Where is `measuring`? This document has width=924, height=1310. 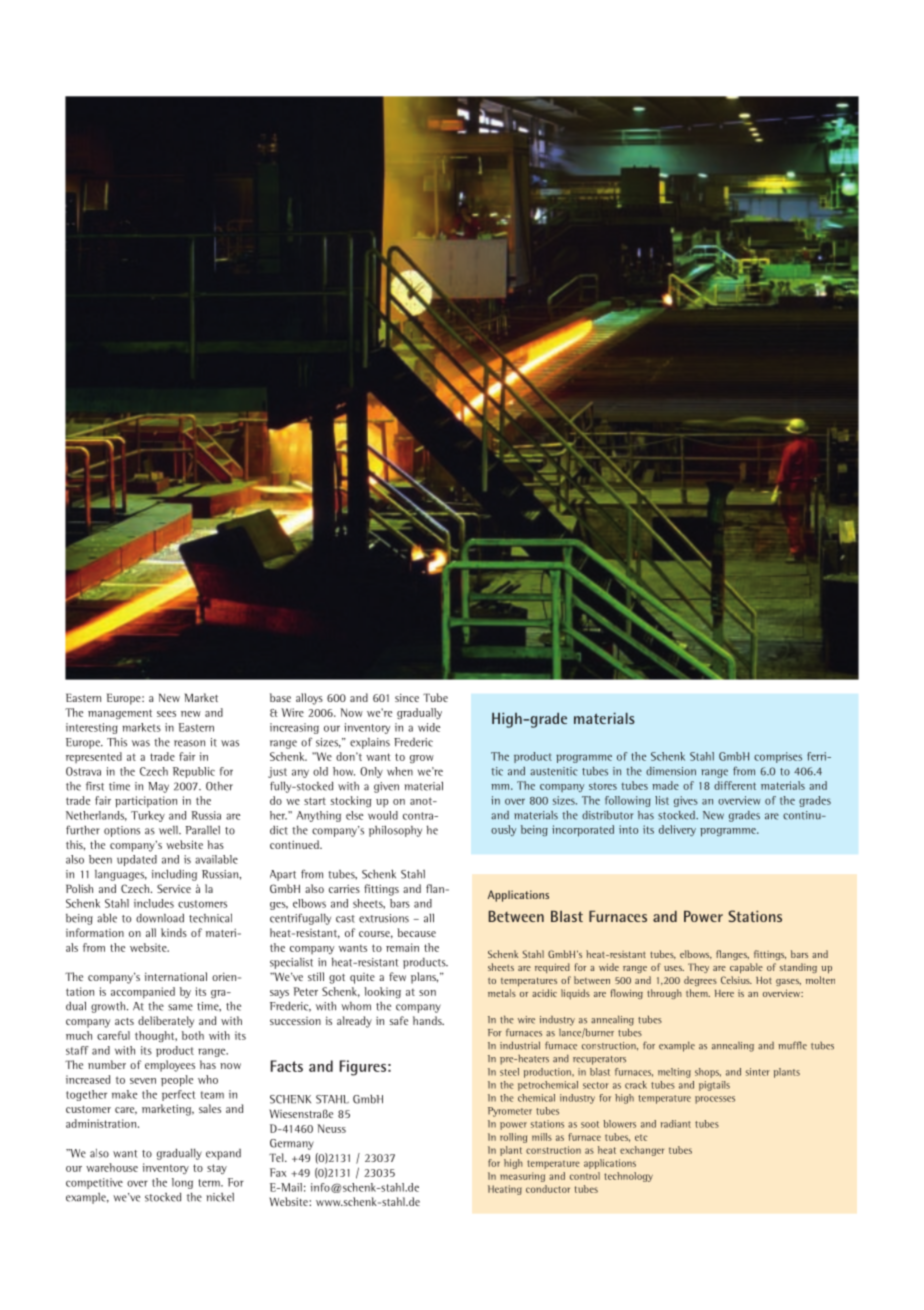 measuring is located at coordinates (522, 1177).
